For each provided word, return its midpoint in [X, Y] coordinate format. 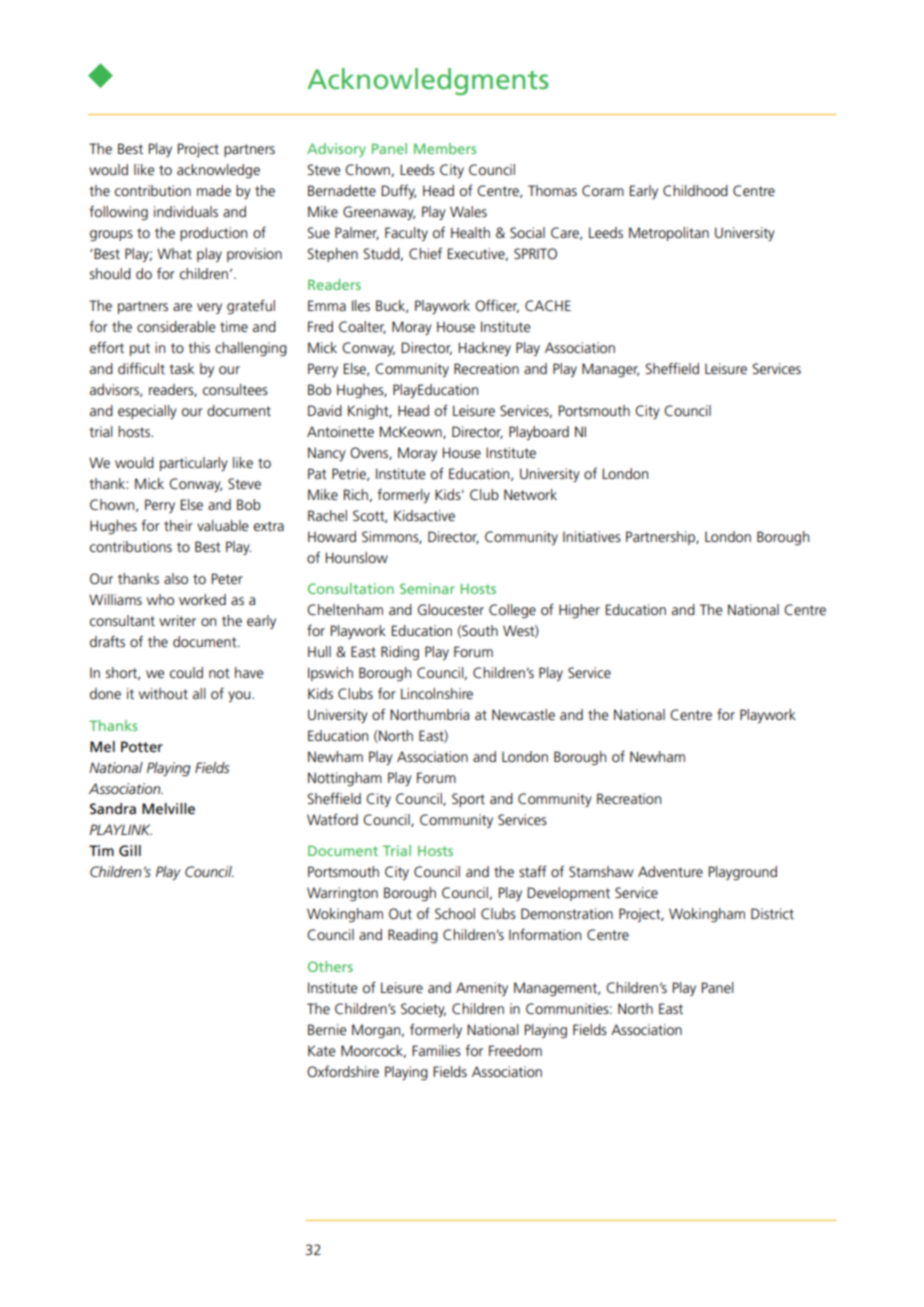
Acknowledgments [427, 81]
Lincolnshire [437, 693]
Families [436, 1050]
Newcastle [523, 714]
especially [147, 412]
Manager [610, 370]
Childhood [695, 190]
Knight [369, 412]
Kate [321, 1050]
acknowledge [218, 171]
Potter [142, 746]
